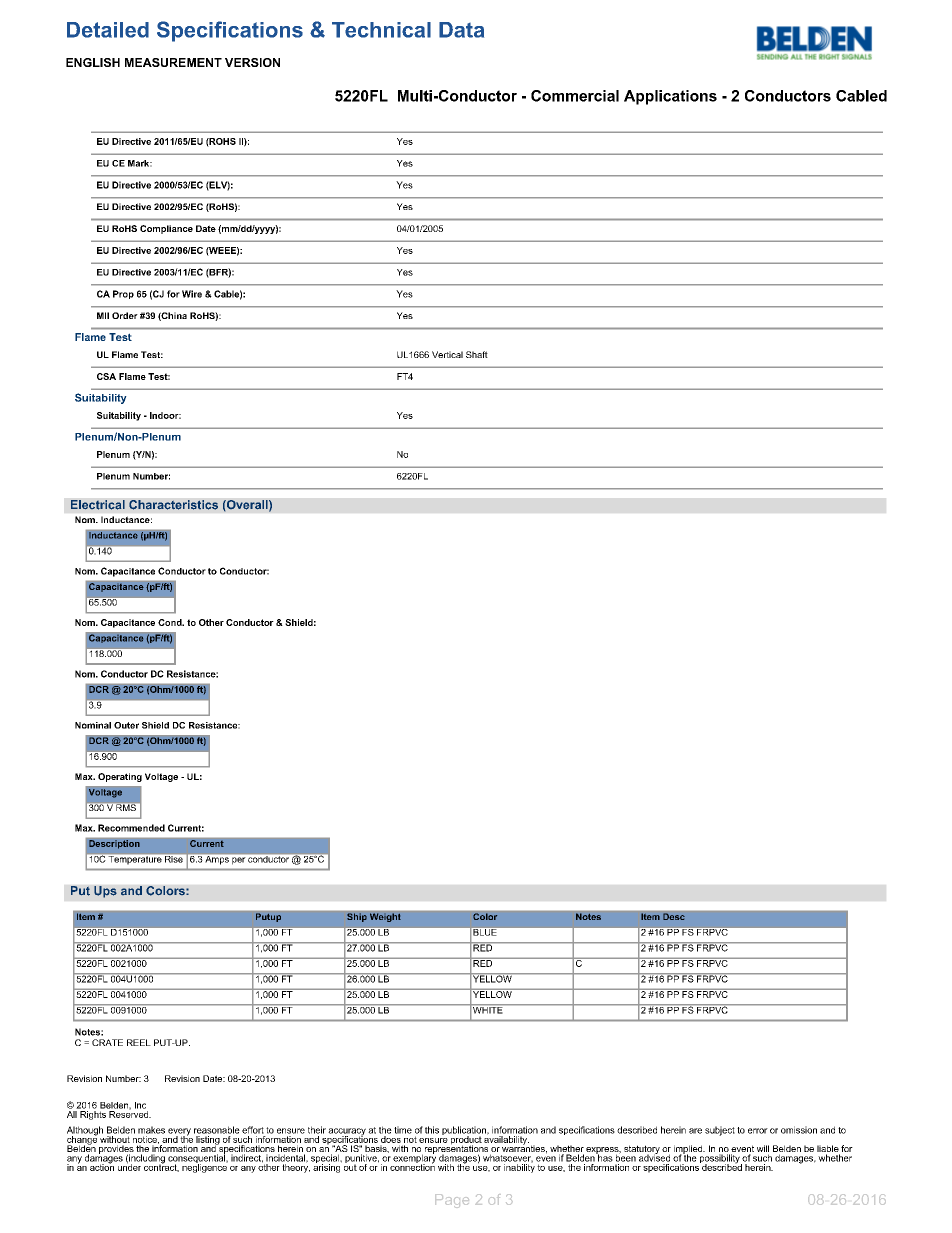  What do you see at coordinates (477, 354) in the screenshot?
I see `Shaft` at bounding box center [477, 354].
